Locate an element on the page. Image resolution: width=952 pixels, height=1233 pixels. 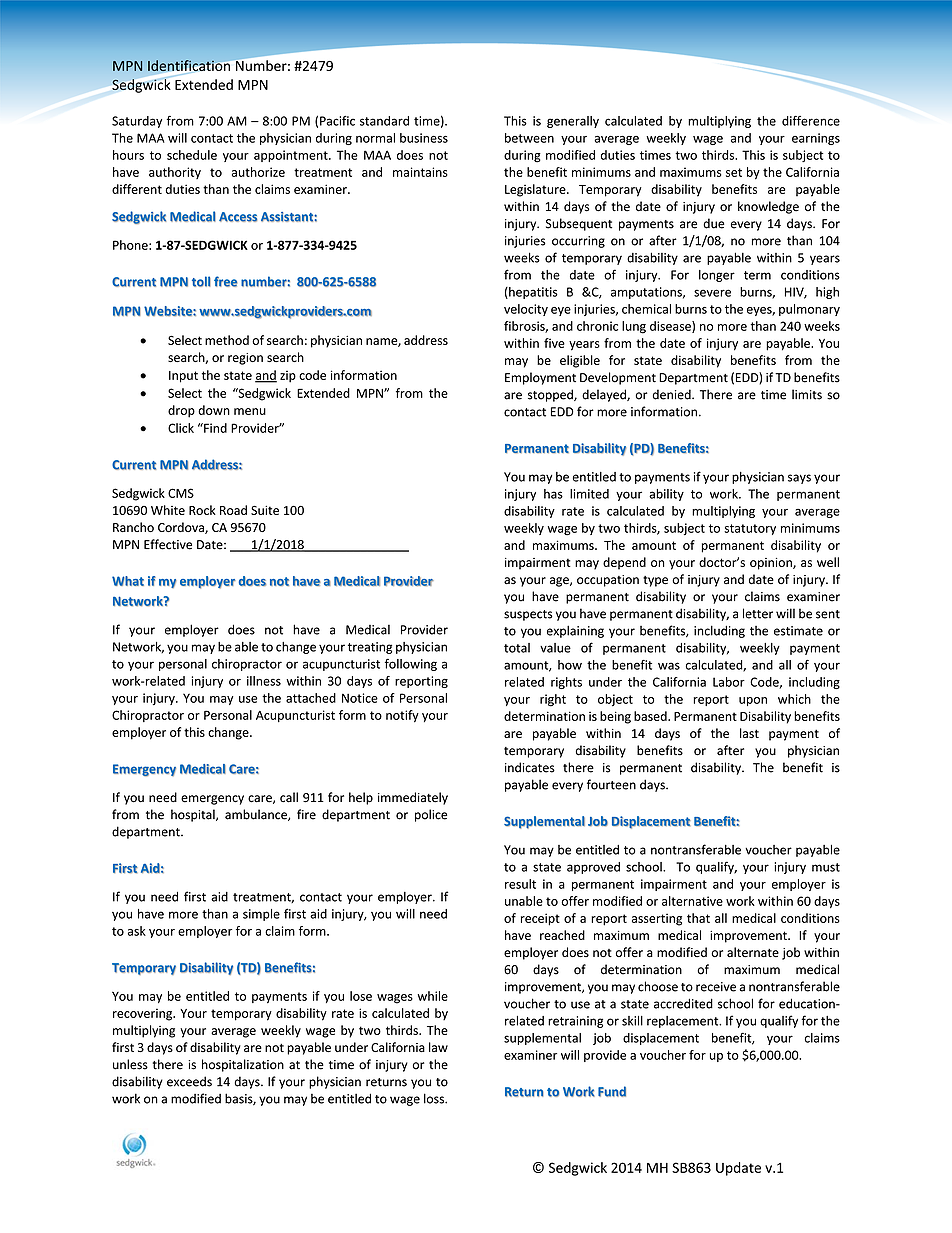
schedule is located at coordinates (192, 155).
